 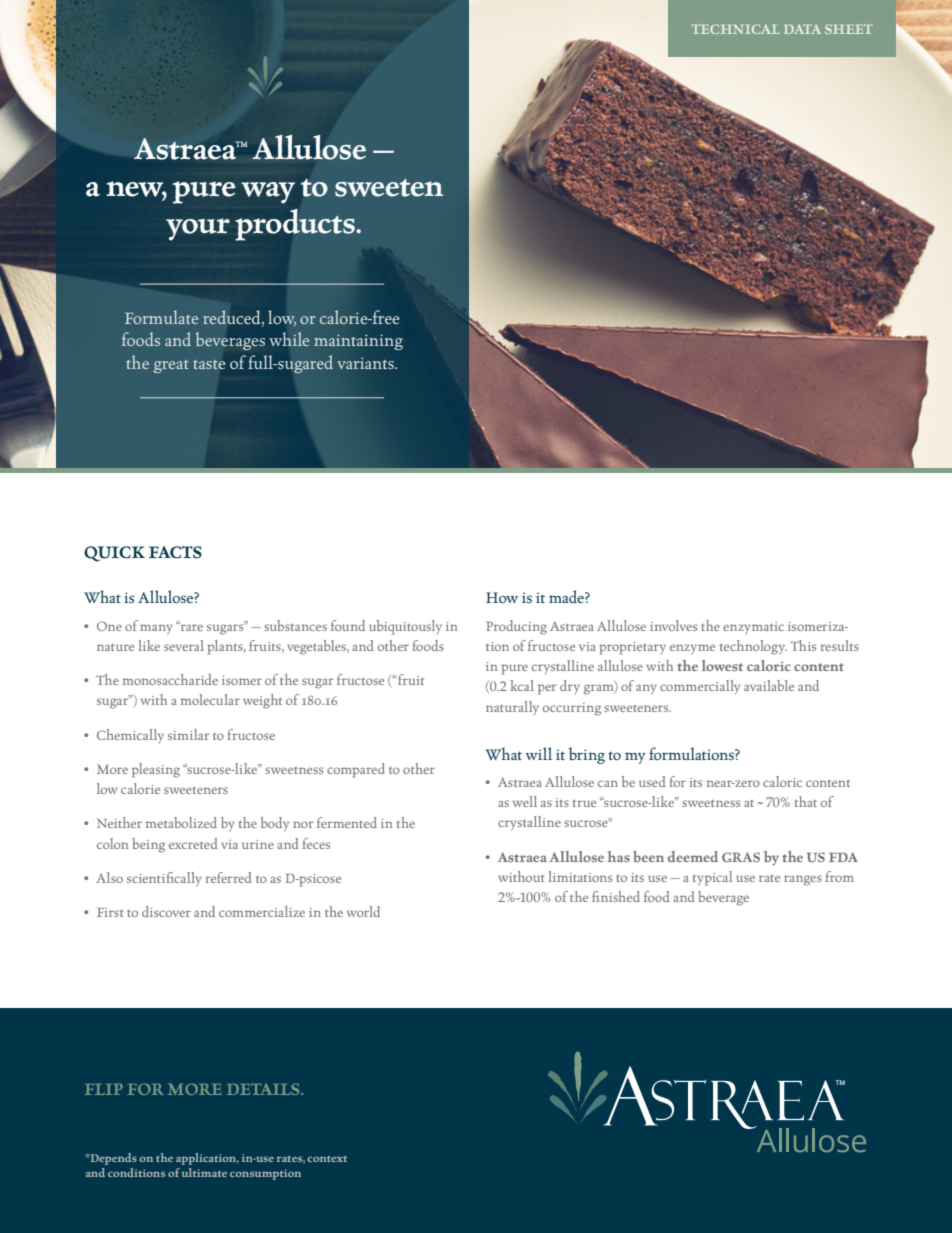 What do you see at coordinates (204, 1172) in the screenshot?
I see `ultimate` at bounding box center [204, 1172].
